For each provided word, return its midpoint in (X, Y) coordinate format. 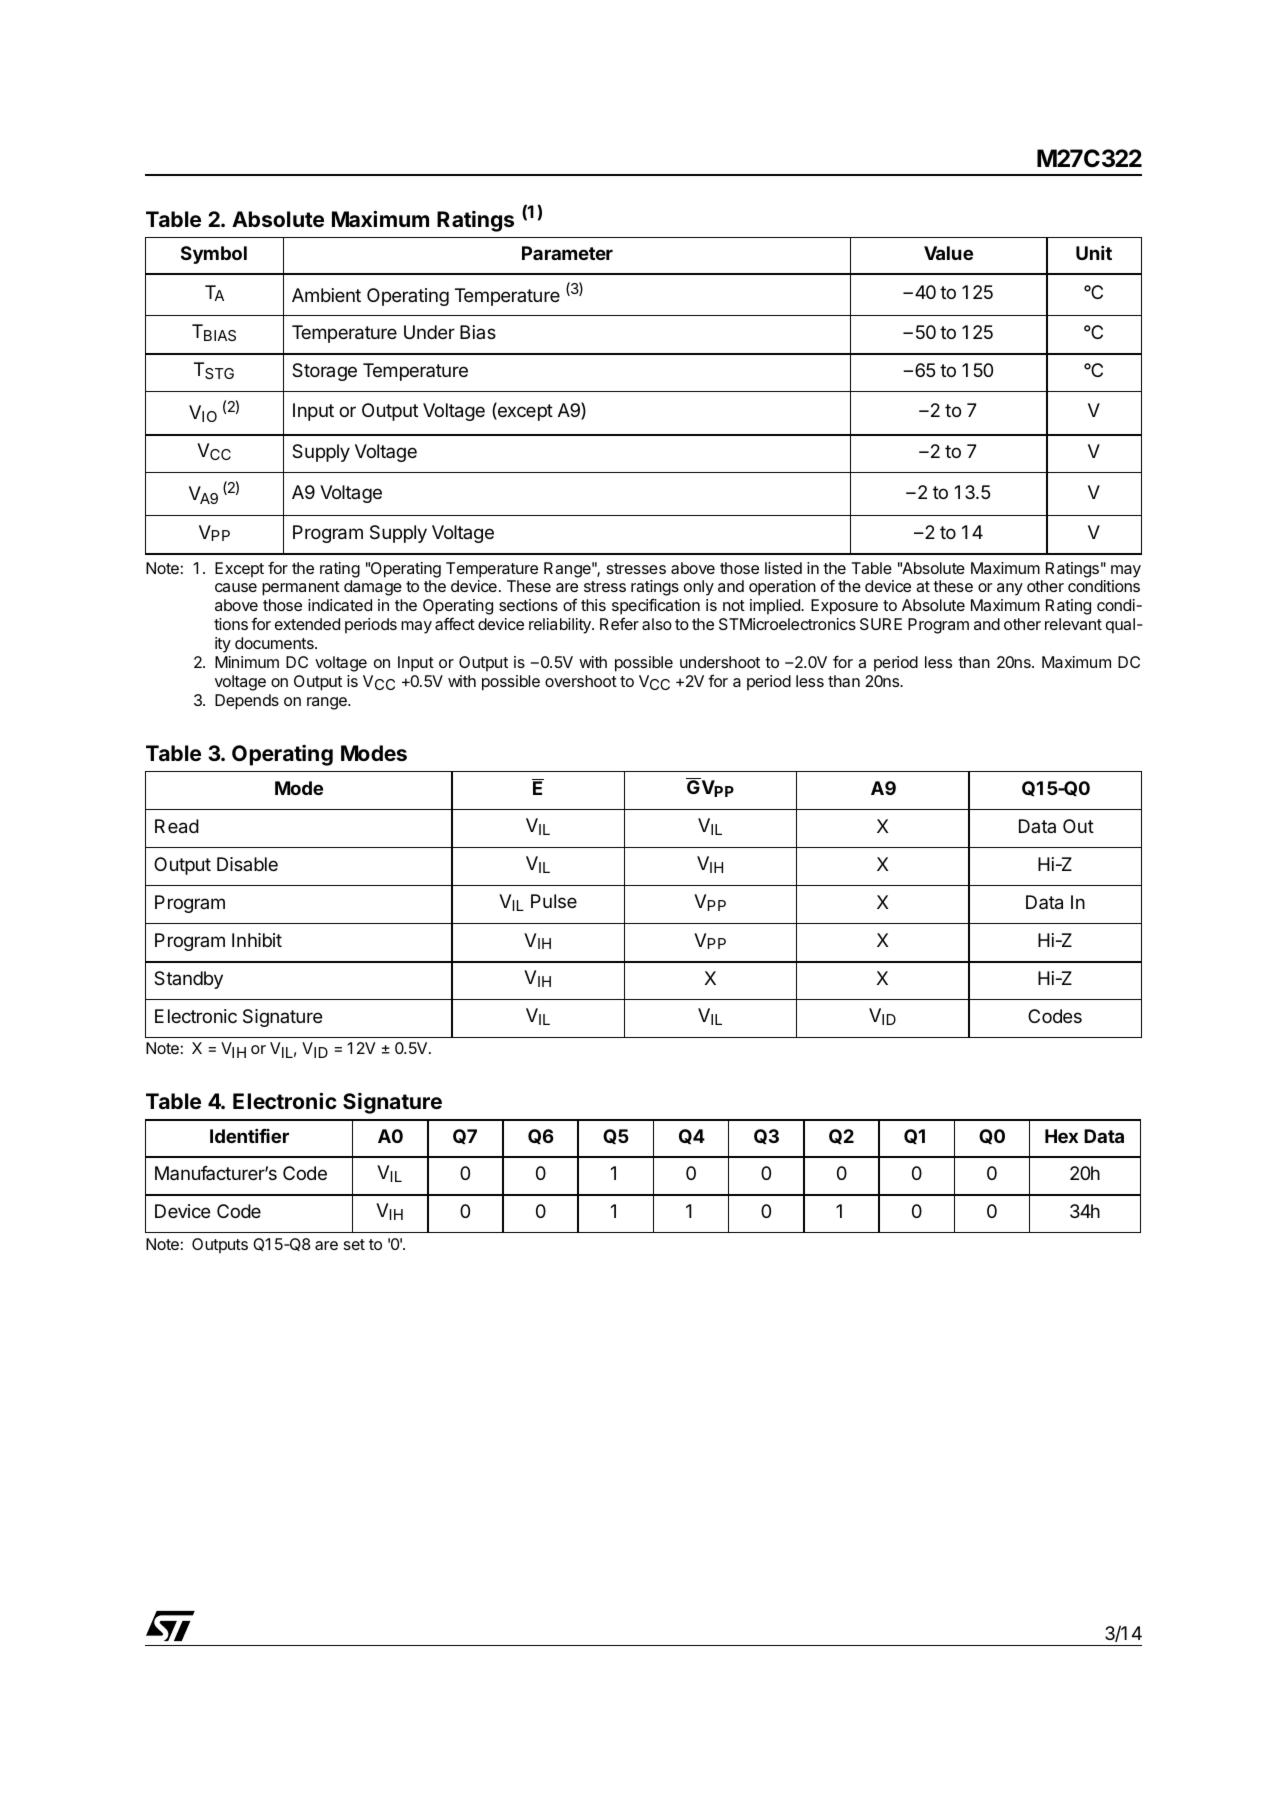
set (354, 1244)
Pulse (554, 901)
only (699, 588)
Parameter (567, 253)
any (1010, 589)
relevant (1073, 624)
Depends (247, 702)
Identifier (249, 1135)
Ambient (326, 295)
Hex (1061, 1136)
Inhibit (257, 940)
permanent (301, 588)
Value (948, 253)
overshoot (581, 681)
